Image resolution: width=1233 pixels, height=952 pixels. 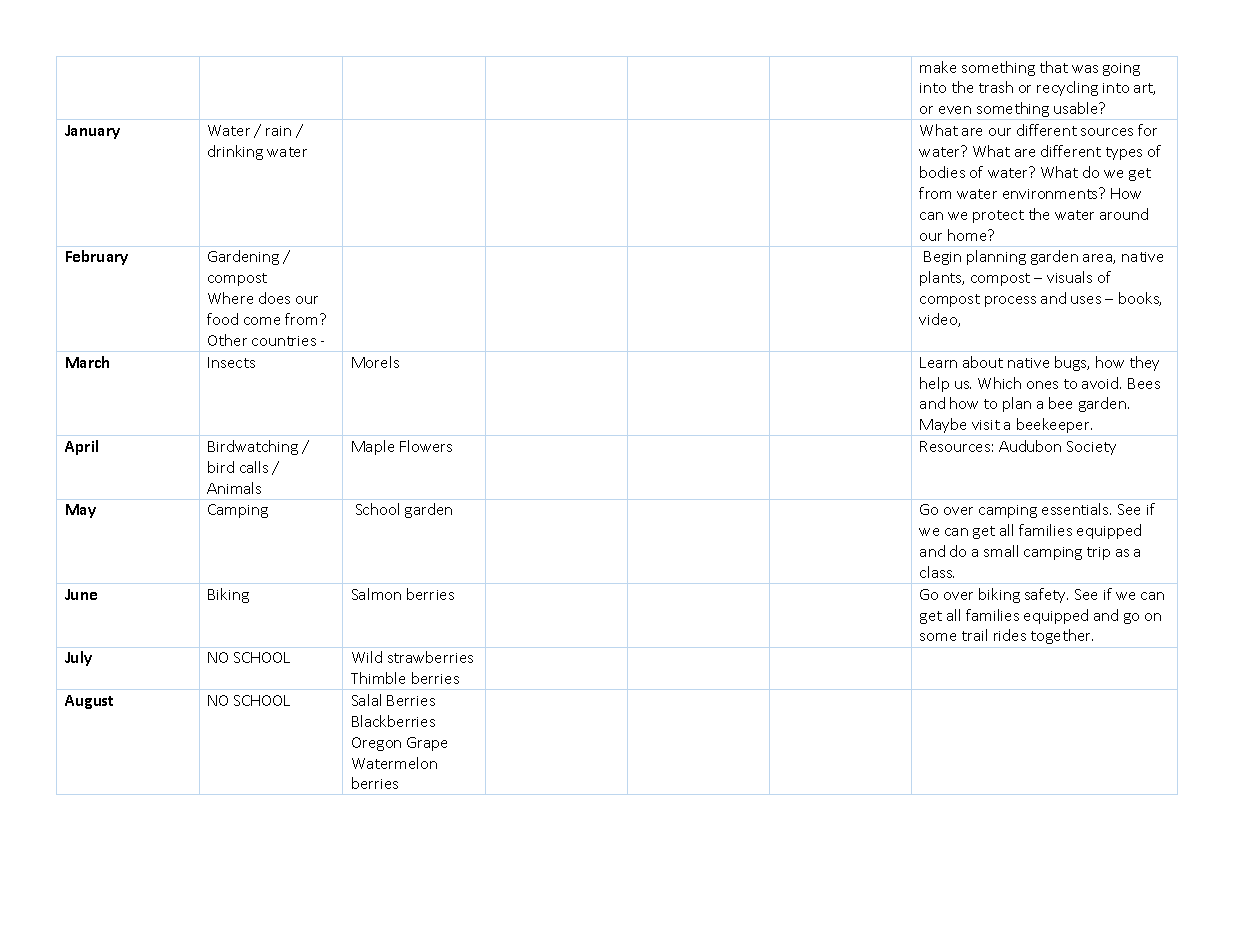 I want to click on process, so click(x=1010, y=301).
